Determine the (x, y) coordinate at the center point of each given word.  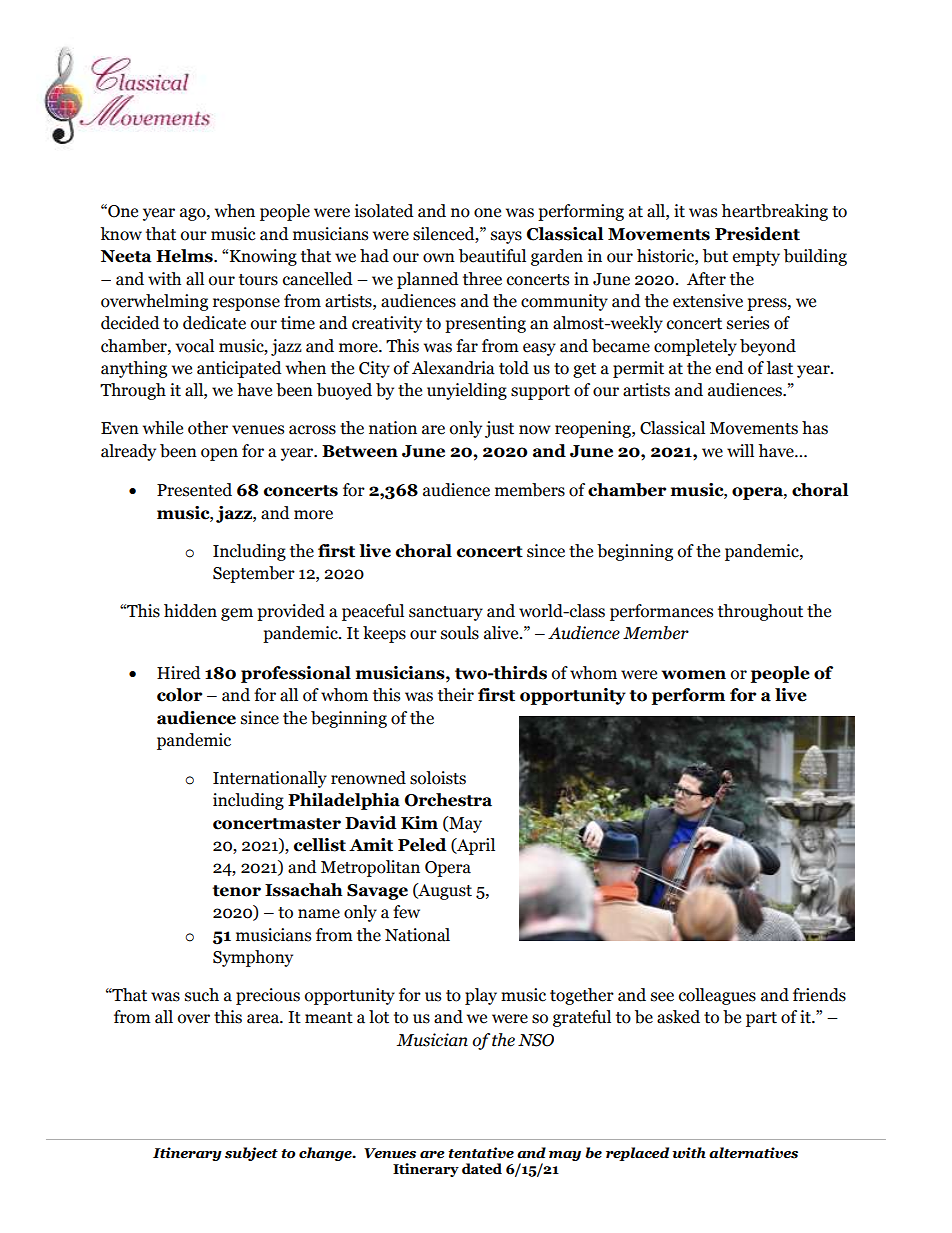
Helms (185, 256)
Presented (194, 490)
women (693, 675)
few (406, 912)
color (179, 695)
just (499, 429)
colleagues (717, 996)
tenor (236, 891)
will (740, 450)
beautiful (492, 256)
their (456, 695)
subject (251, 1154)
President (757, 234)
